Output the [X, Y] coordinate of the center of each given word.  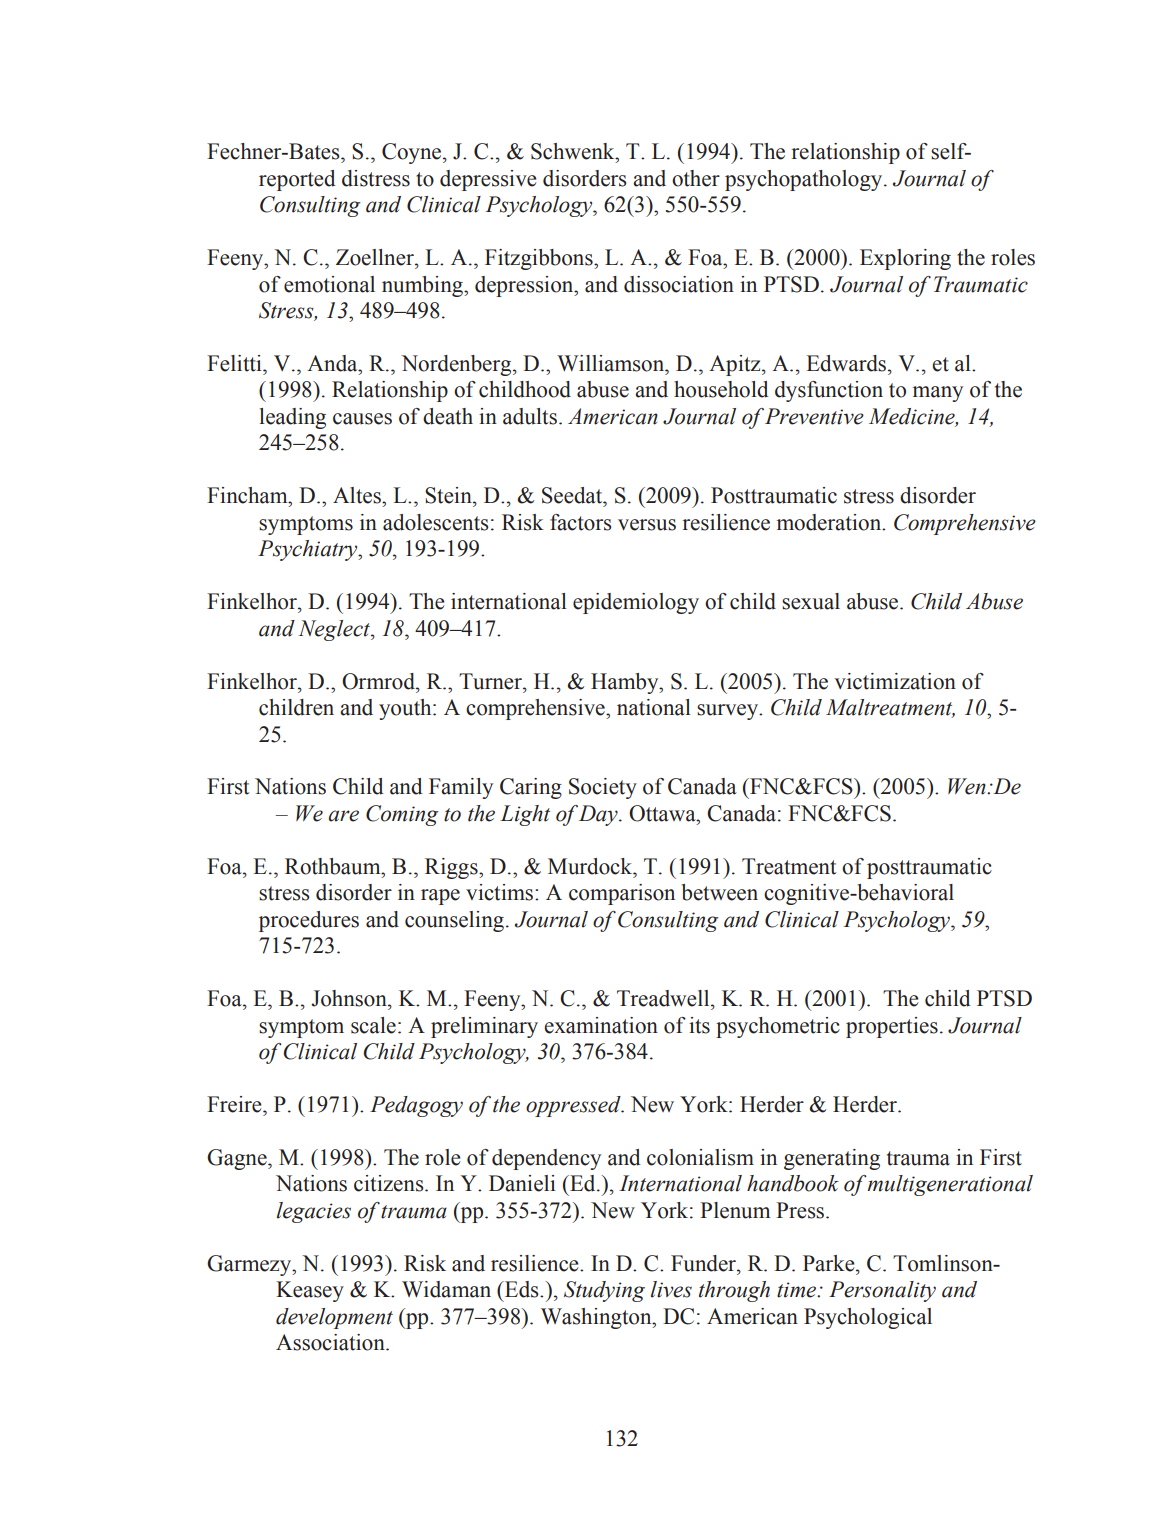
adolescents [436, 522]
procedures [309, 921]
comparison [622, 894]
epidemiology [636, 603]
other [696, 178]
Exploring [905, 259]
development [334, 1318]
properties [892, 1027]
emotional [329, 284]
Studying [604, 1291]
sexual [811, 601]
